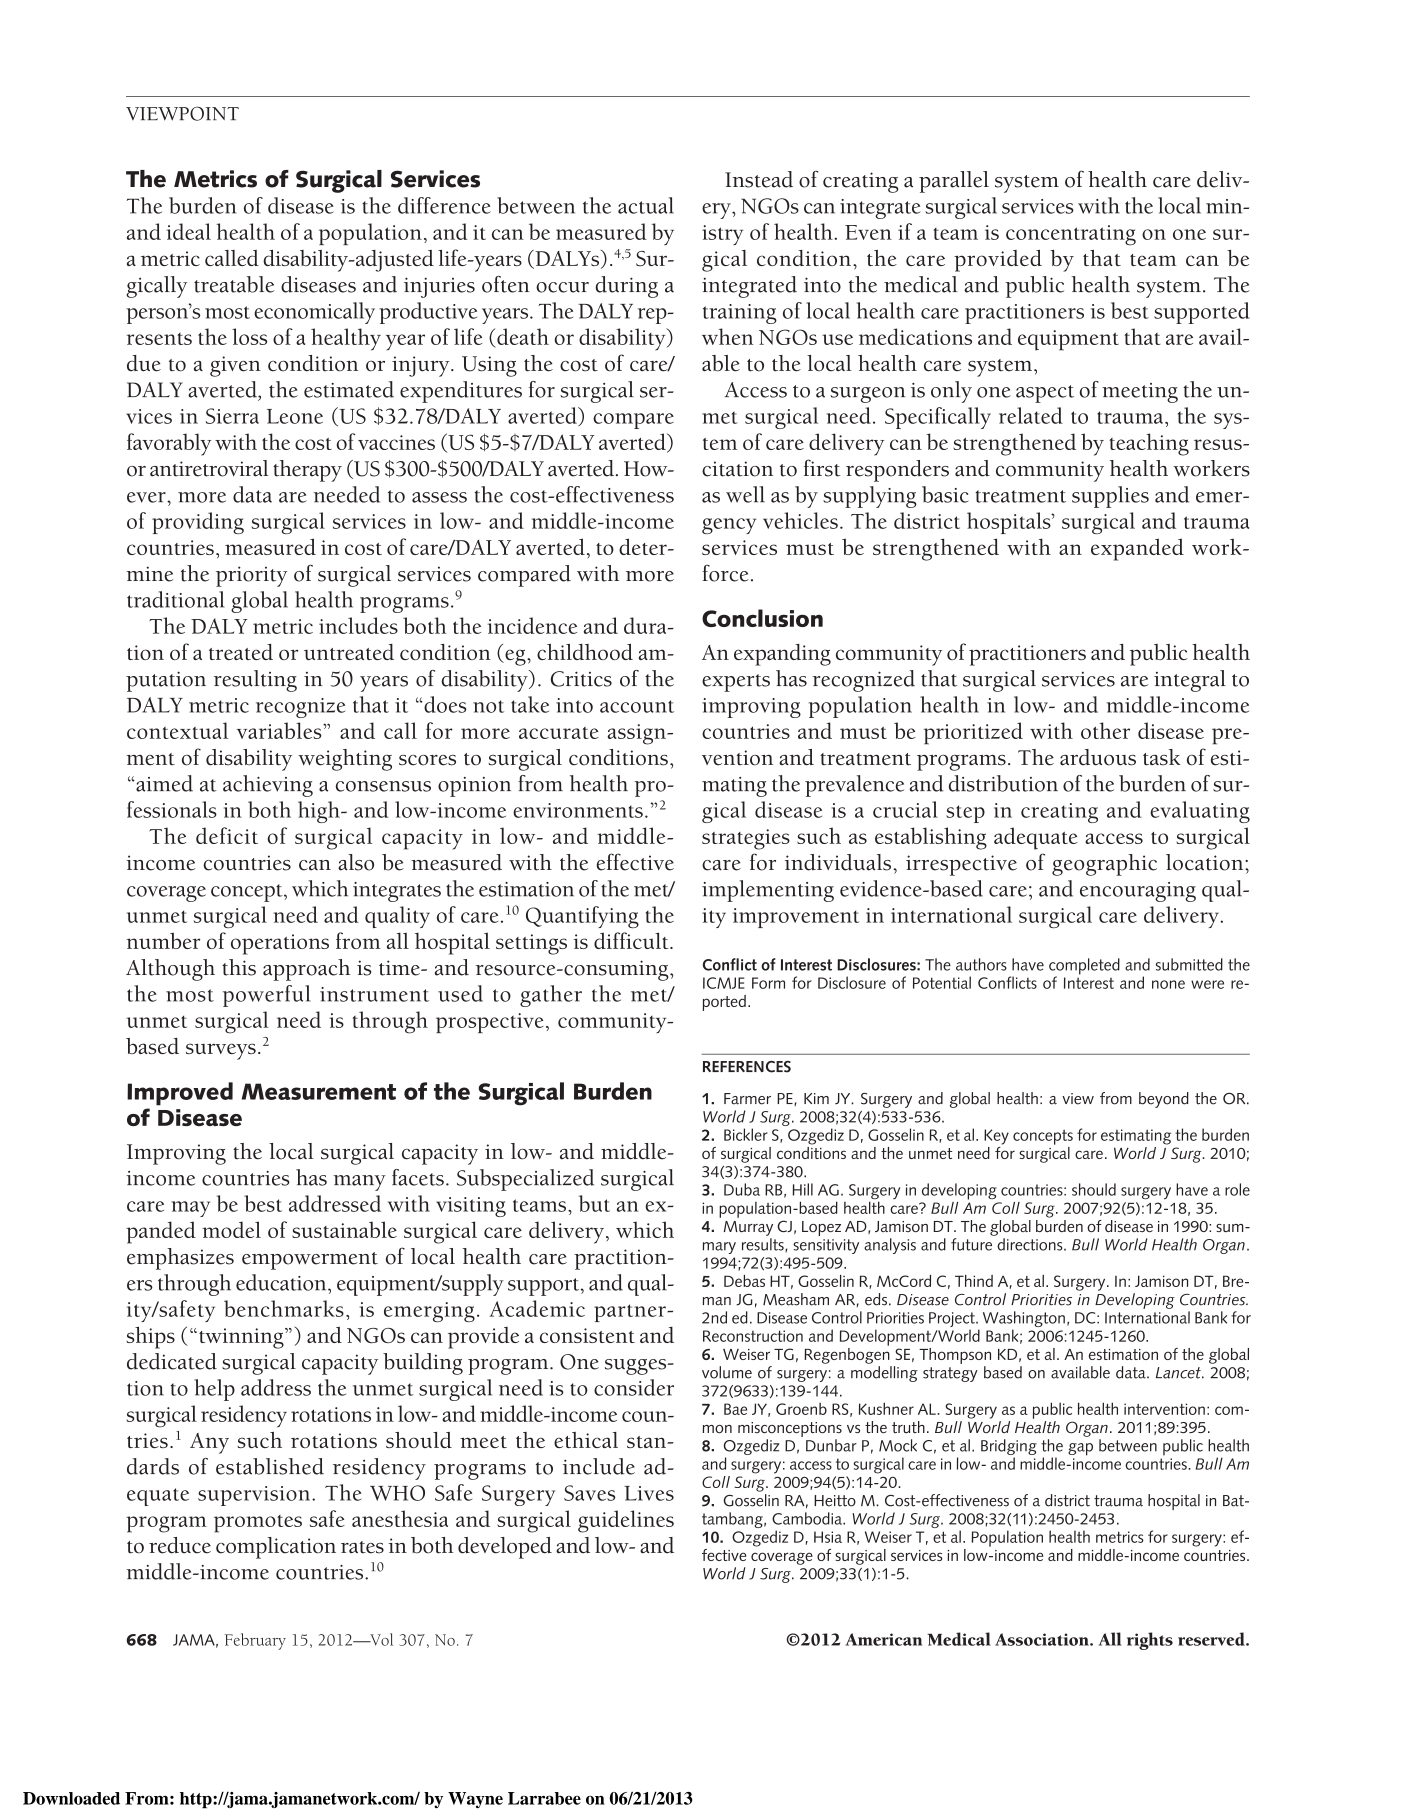 This screenshot has width=1401, height=1813. Describe the element at coordinates (544, 1798) in the screenshot. I see `Larrabee` at that location.
